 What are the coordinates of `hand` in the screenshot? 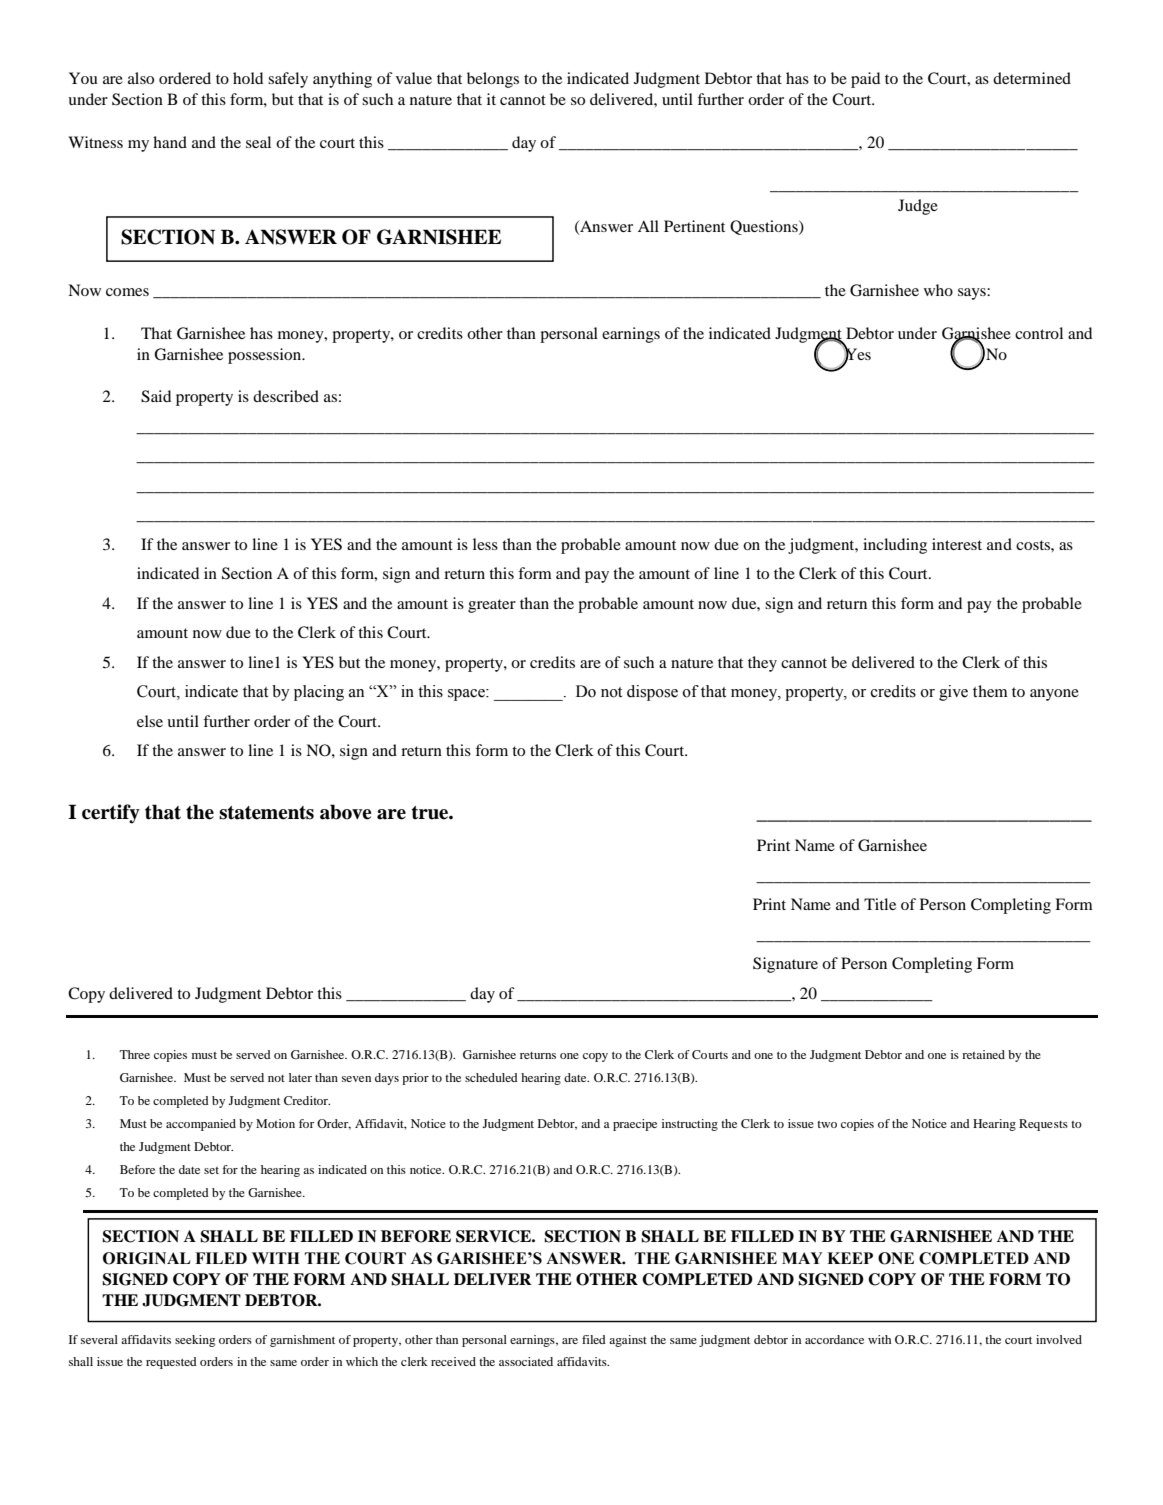 It's located at (170, 142).
